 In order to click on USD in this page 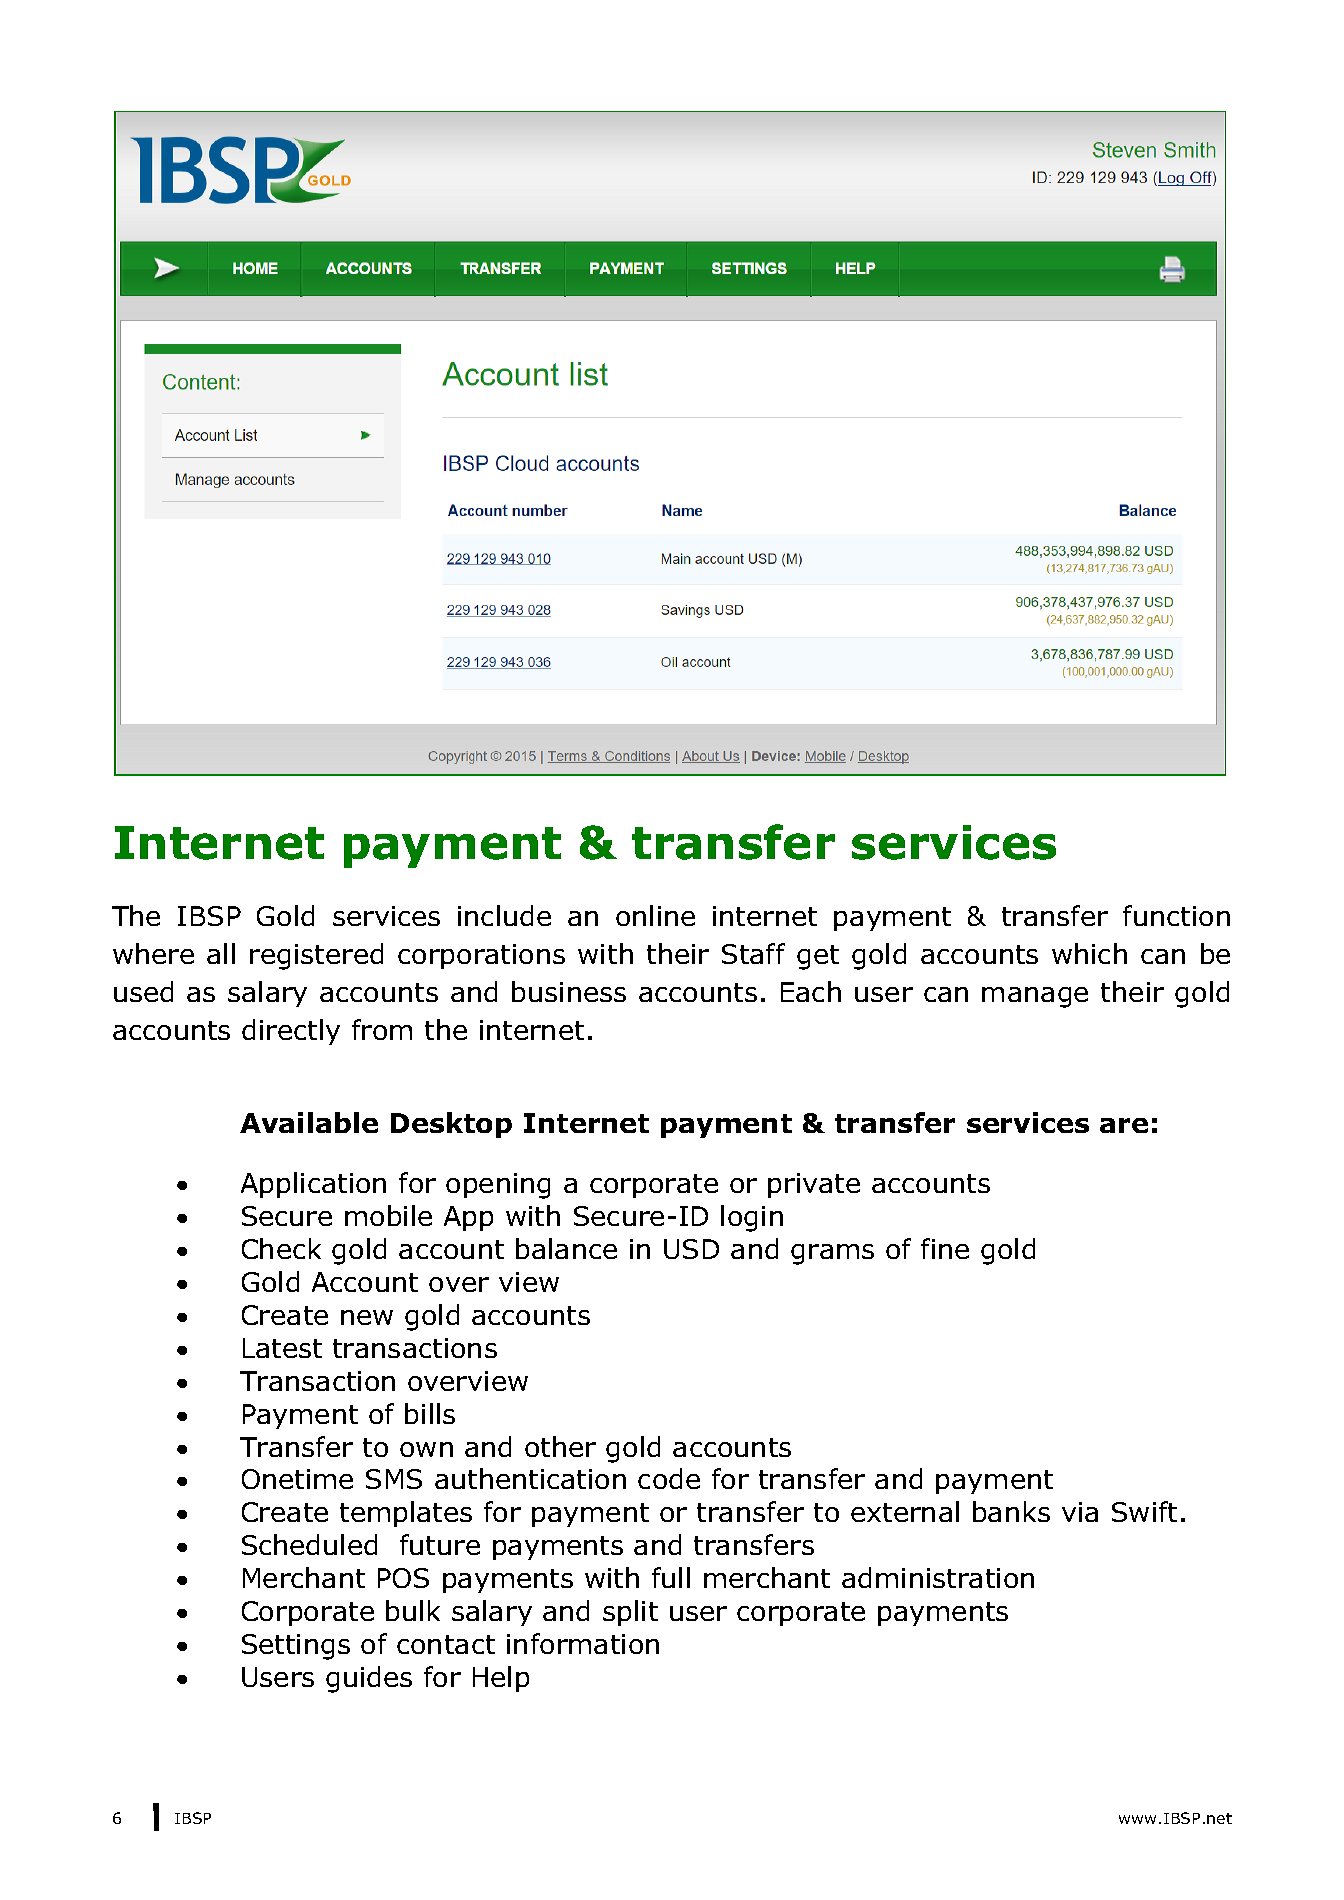, I will do `click(691, 1249)`.
